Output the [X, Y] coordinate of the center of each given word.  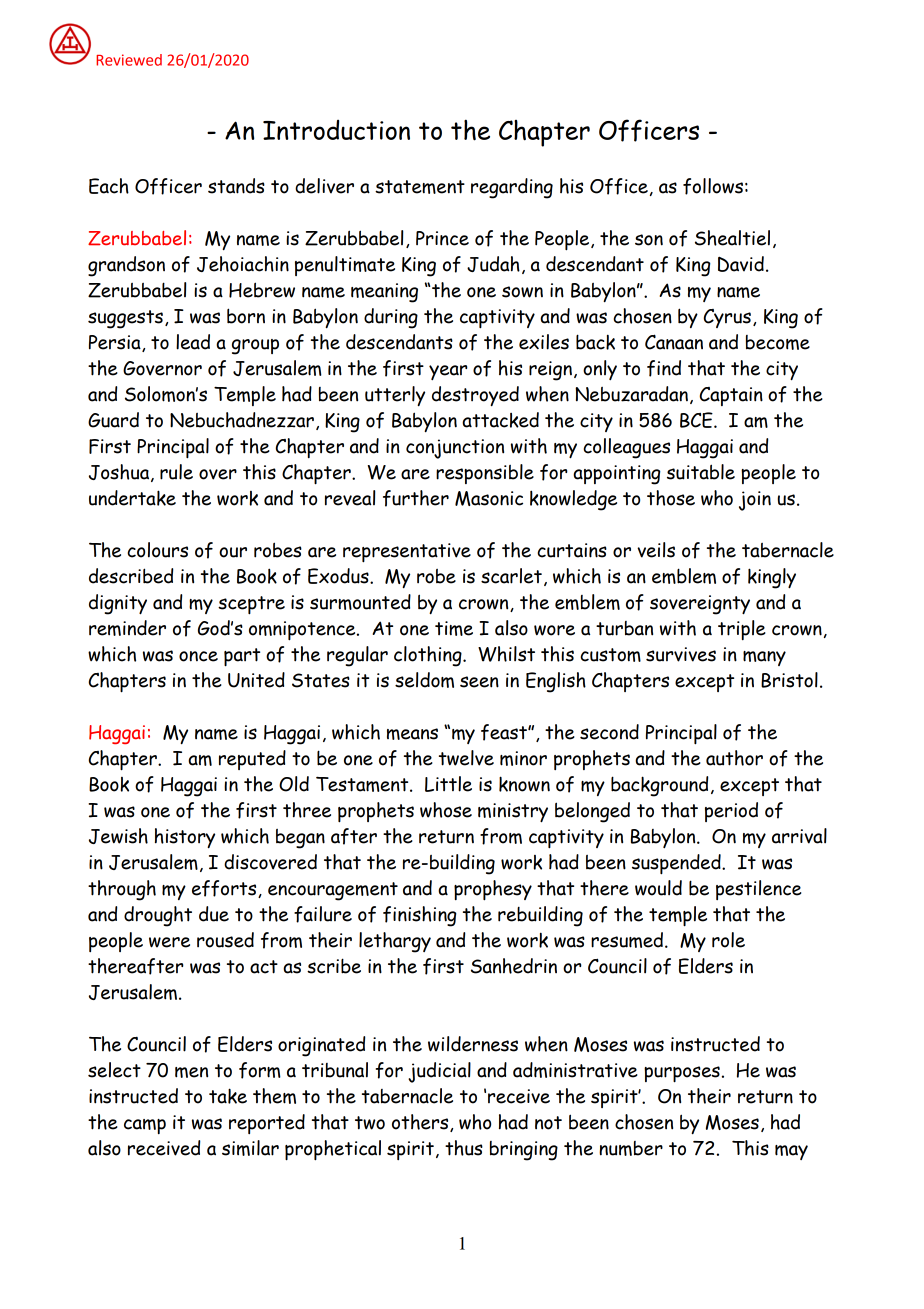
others [421, 1123]
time [454, 628]
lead [193, 342]
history [185, 838]
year [448, 372]
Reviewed [129, 60]
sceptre [251, 605]
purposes [682, 1074]
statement [420, 187]
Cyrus [727, 318]
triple [742, 630]
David [741, 264]
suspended [677, 864]
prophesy [493, 890]
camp [145, 1126]
